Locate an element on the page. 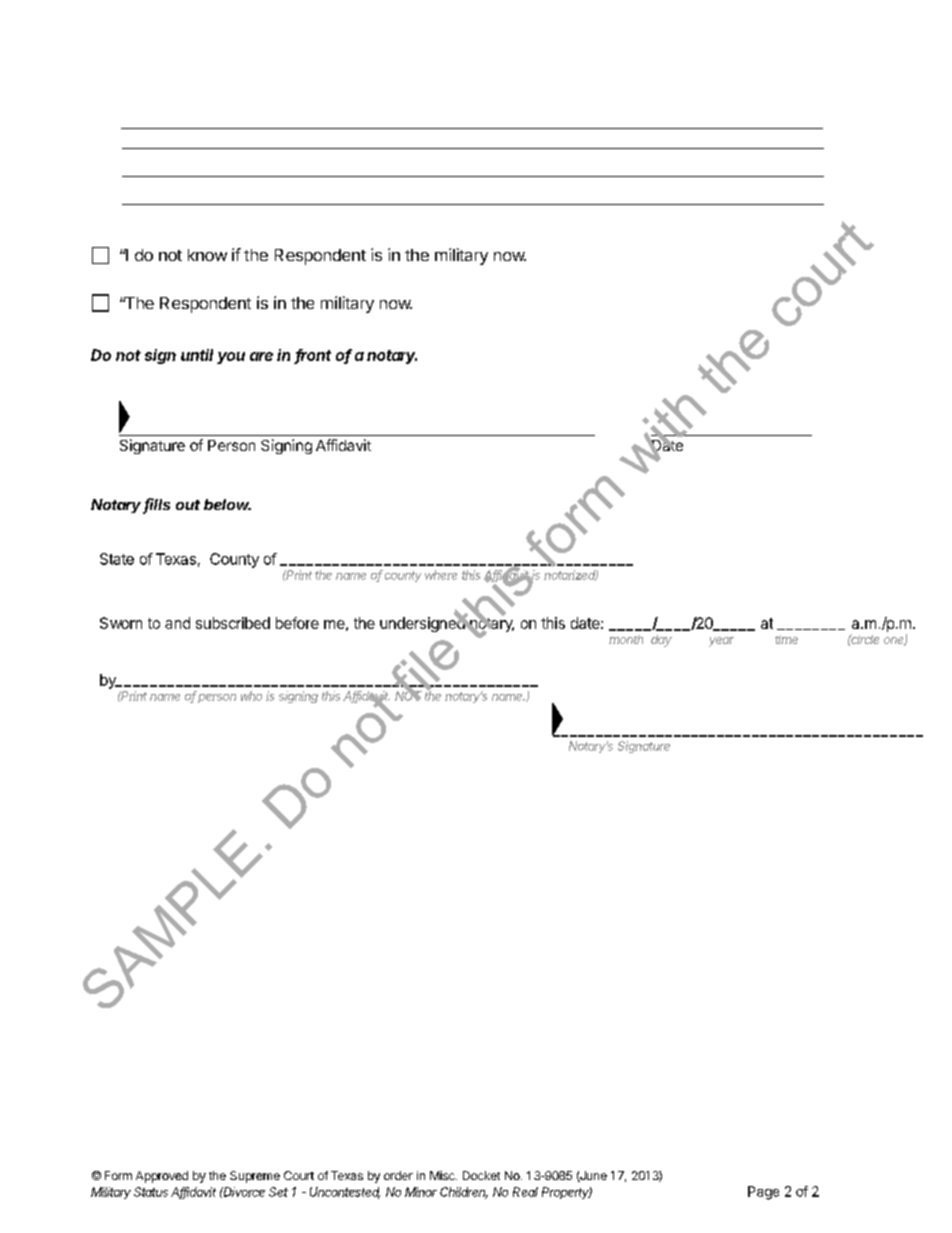 The width and height of the image is (952, 1233). know is located at coordinates (207, 255).
